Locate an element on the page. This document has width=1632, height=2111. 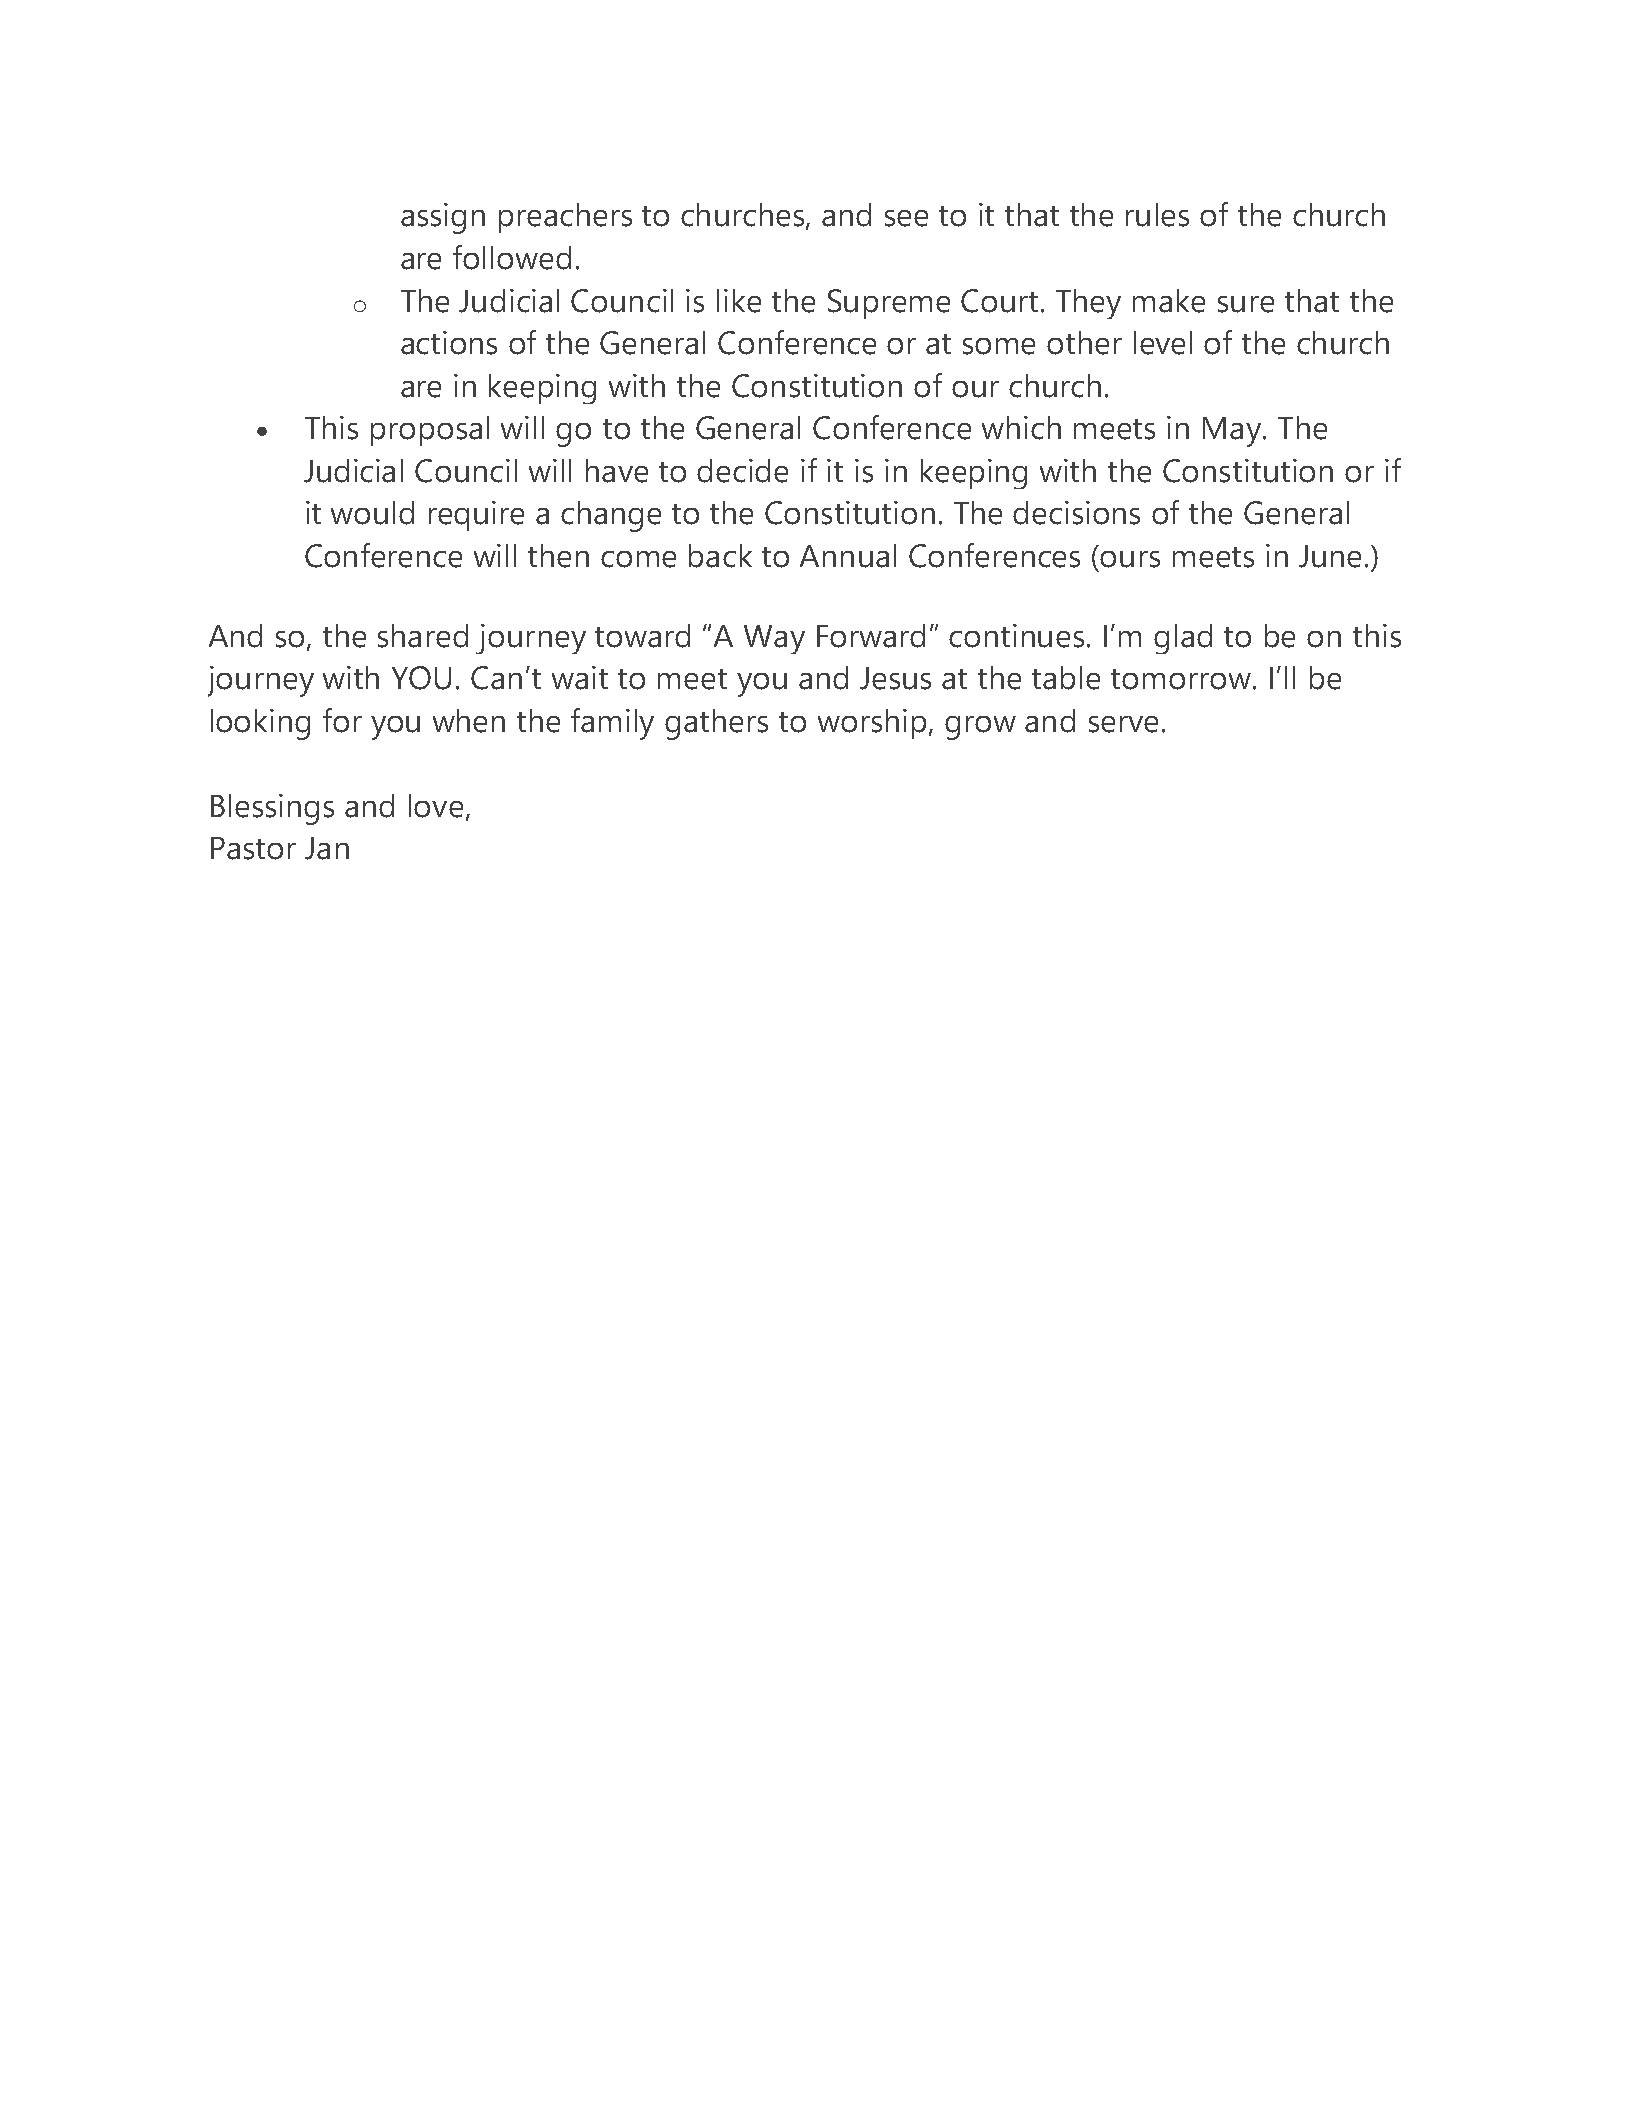
decide is located at coordinates (742, 471).
